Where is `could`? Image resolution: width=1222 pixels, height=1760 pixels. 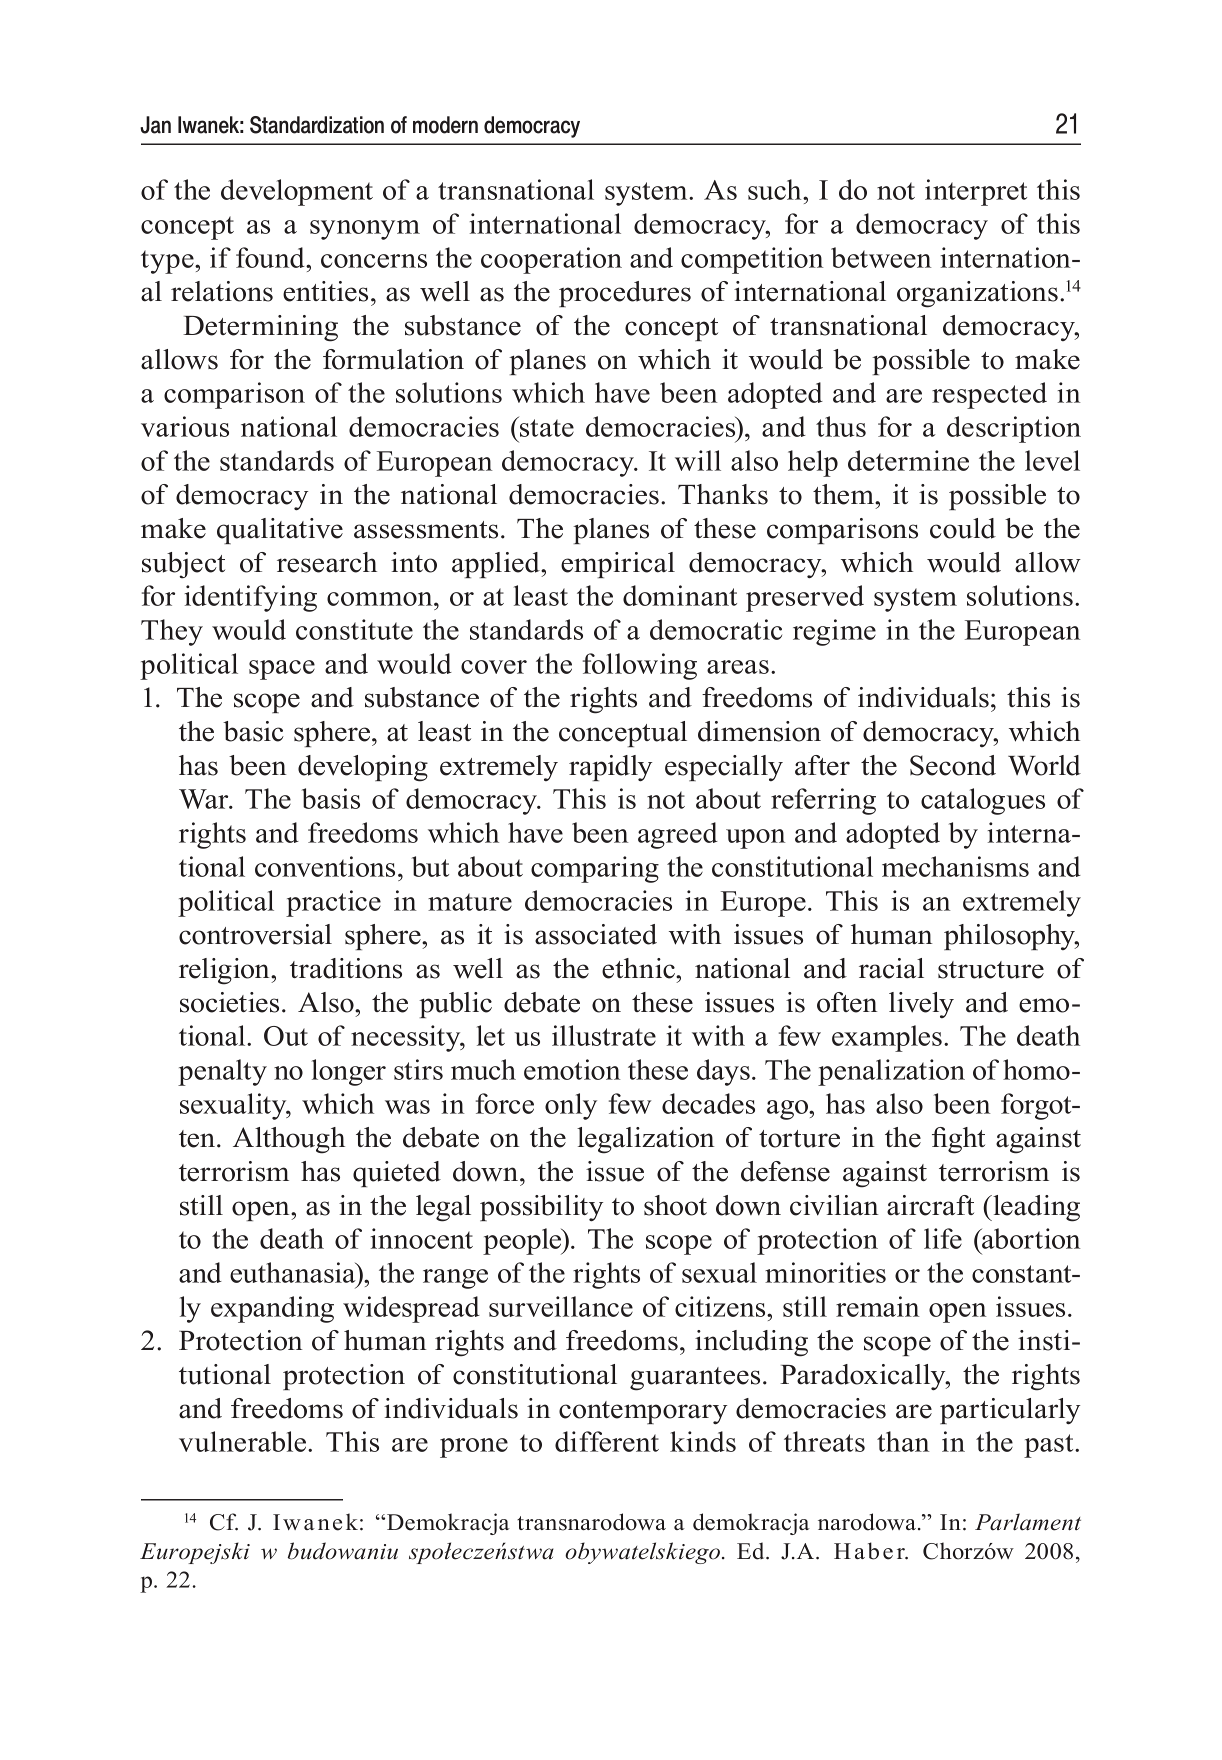 could is located at coordinates (963, 528).
